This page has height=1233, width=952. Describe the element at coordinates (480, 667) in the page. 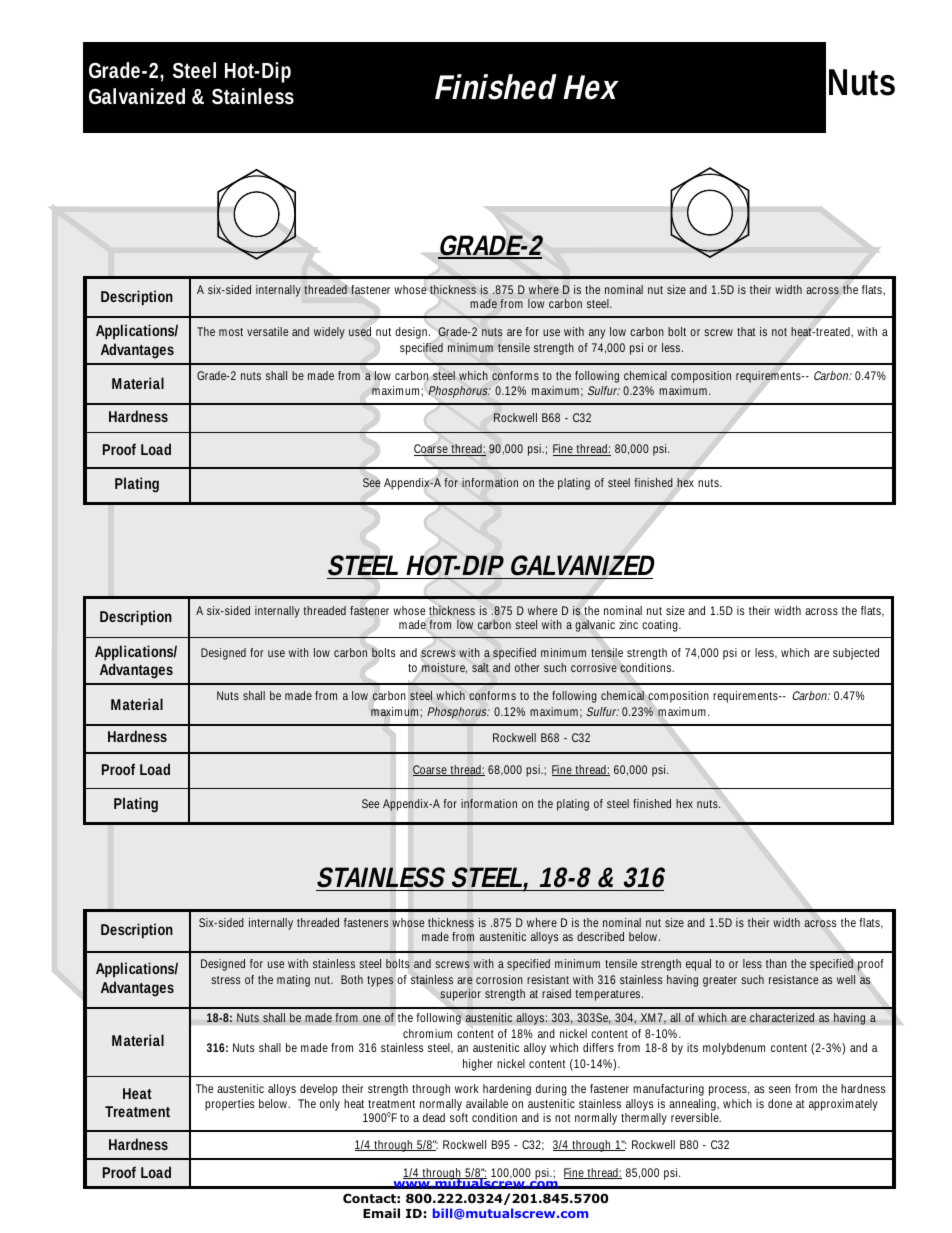

I see `salt` at that location.
